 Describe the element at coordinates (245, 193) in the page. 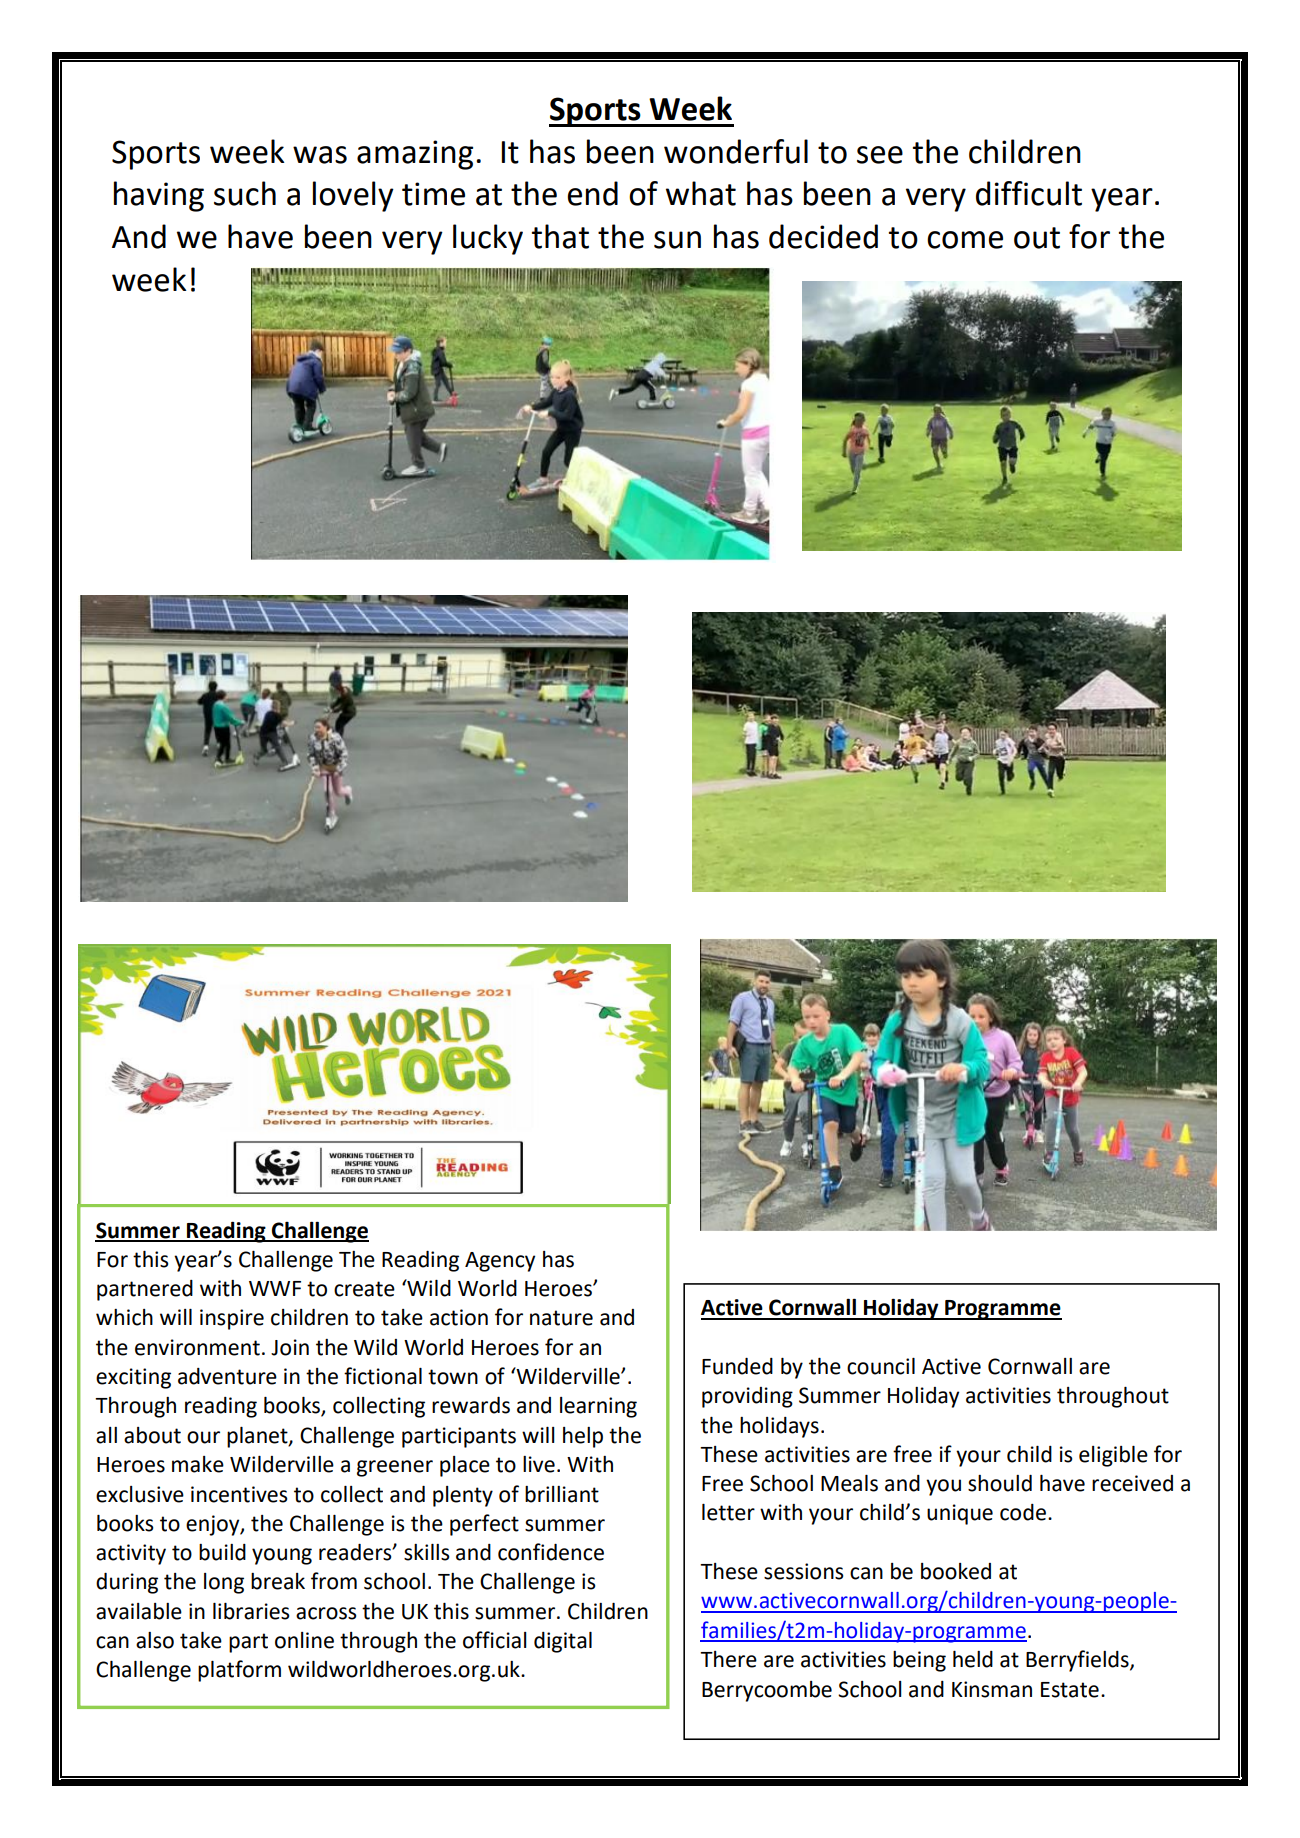

I see `such` at that location.
